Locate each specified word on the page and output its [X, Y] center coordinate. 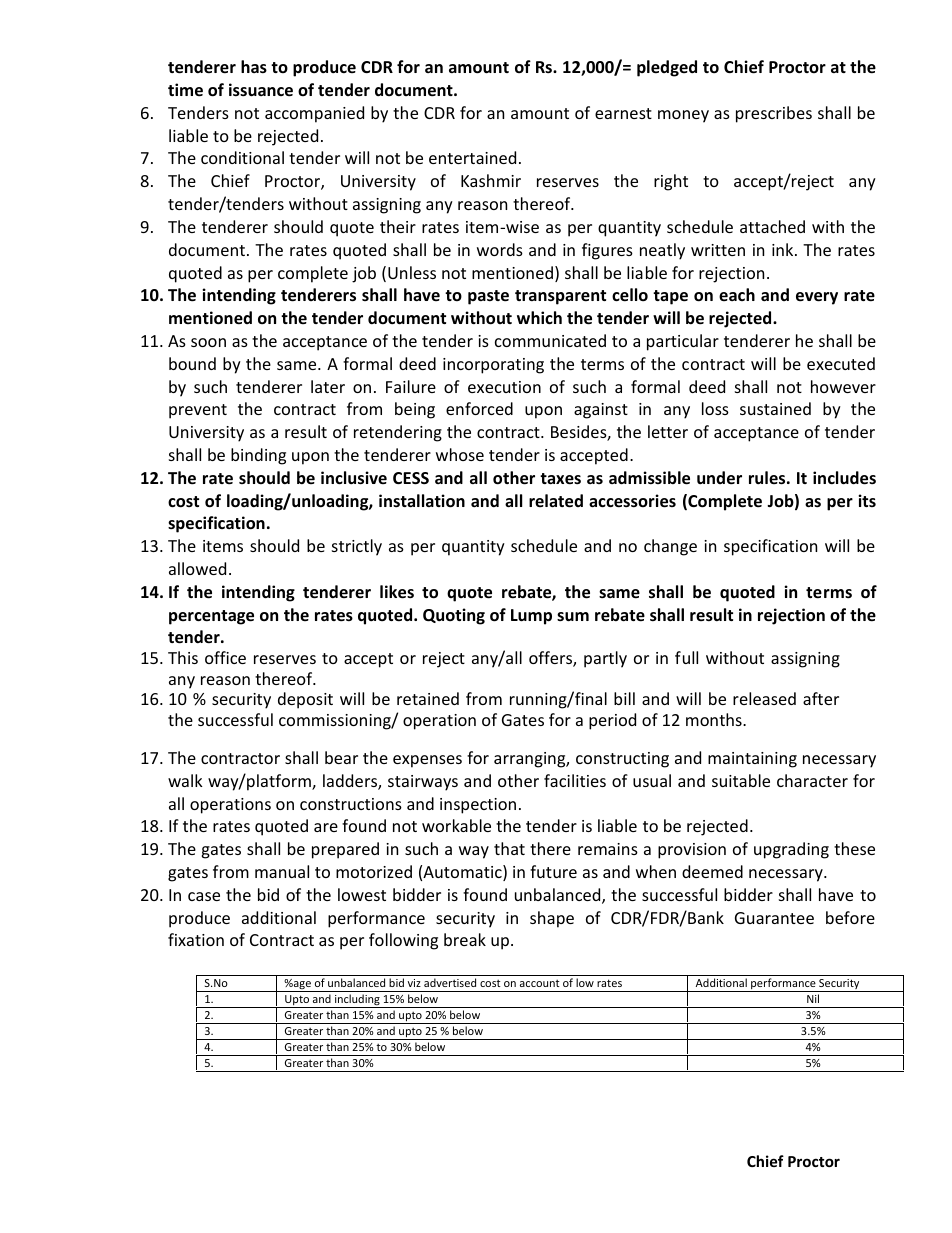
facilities [575, 780]
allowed [197, 568]
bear [341, 757]
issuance [261, 90]
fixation [196, 939]
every [817, 298]
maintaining [752, 760]
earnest [623, 113]
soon [208, 342]
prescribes [774, 114]
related [556, 501]
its [867, 500]
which [539, 317]
